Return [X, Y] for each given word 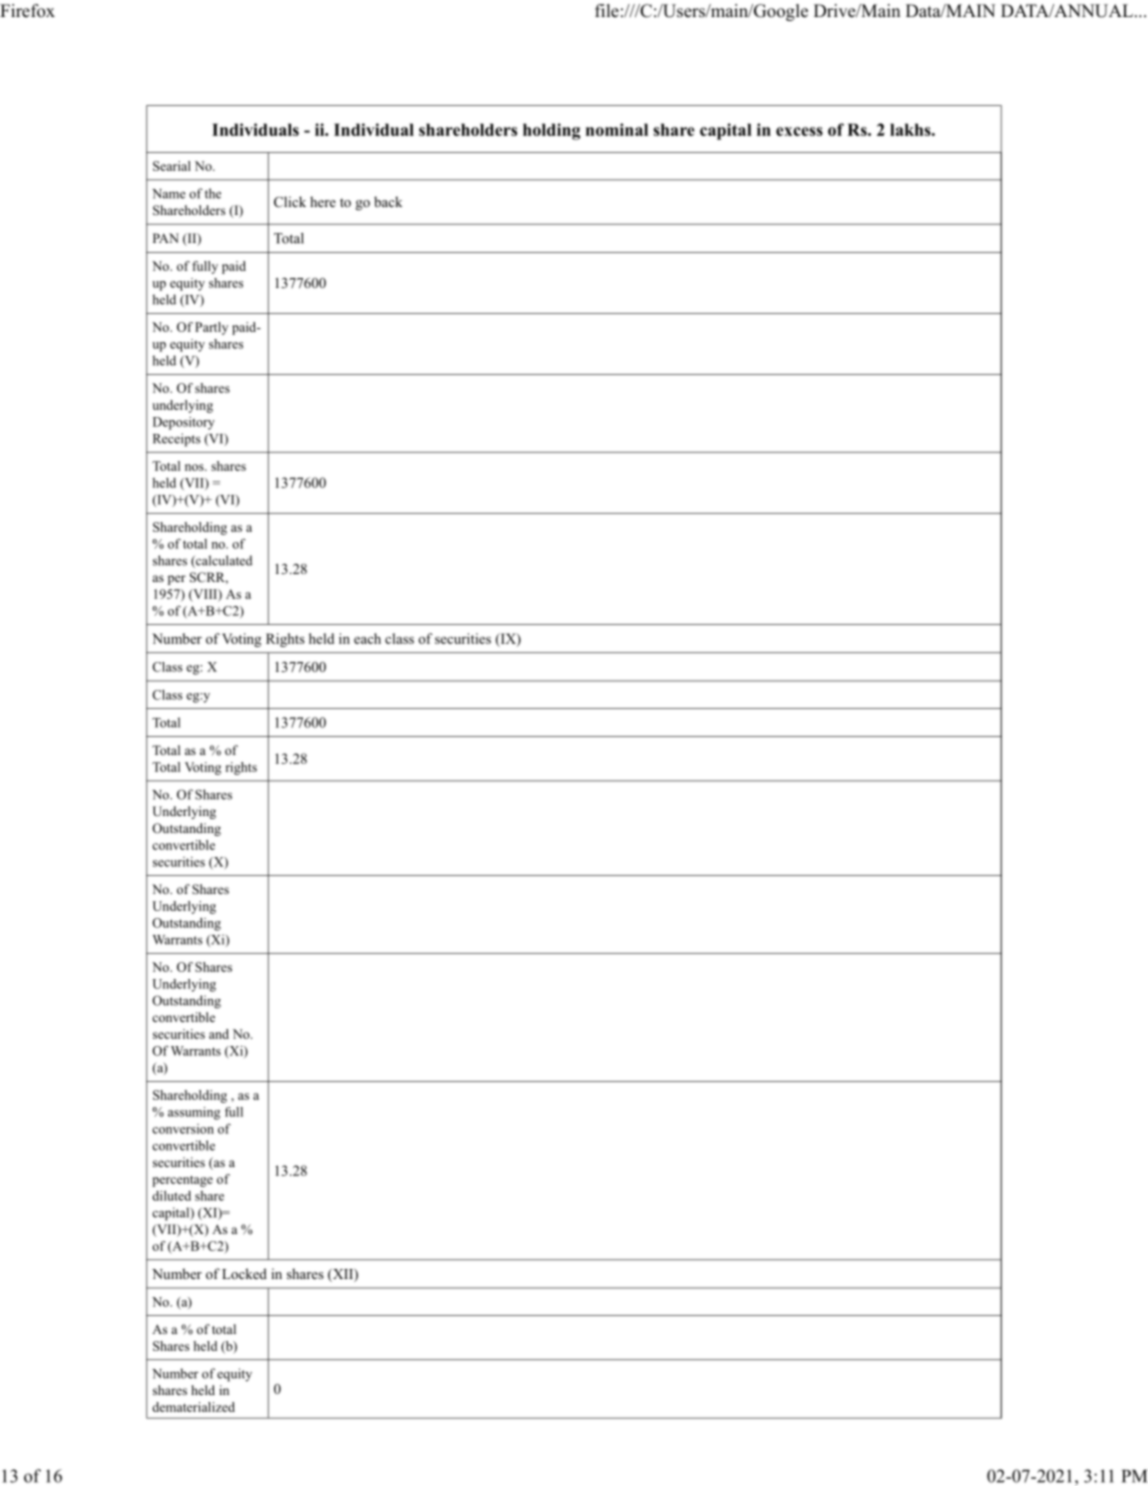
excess [799, 131]
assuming [194, 1113]
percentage [182, 1181]
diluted [171, 1196]
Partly [211, 328]
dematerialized [193, 1407]
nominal [617, 129]
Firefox [27, 11]
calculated [223, 561]
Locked [244, 1273]
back [388, 201]
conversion [183, 1129]
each [367, 638]
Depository [184, 423]
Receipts [176, 440]
